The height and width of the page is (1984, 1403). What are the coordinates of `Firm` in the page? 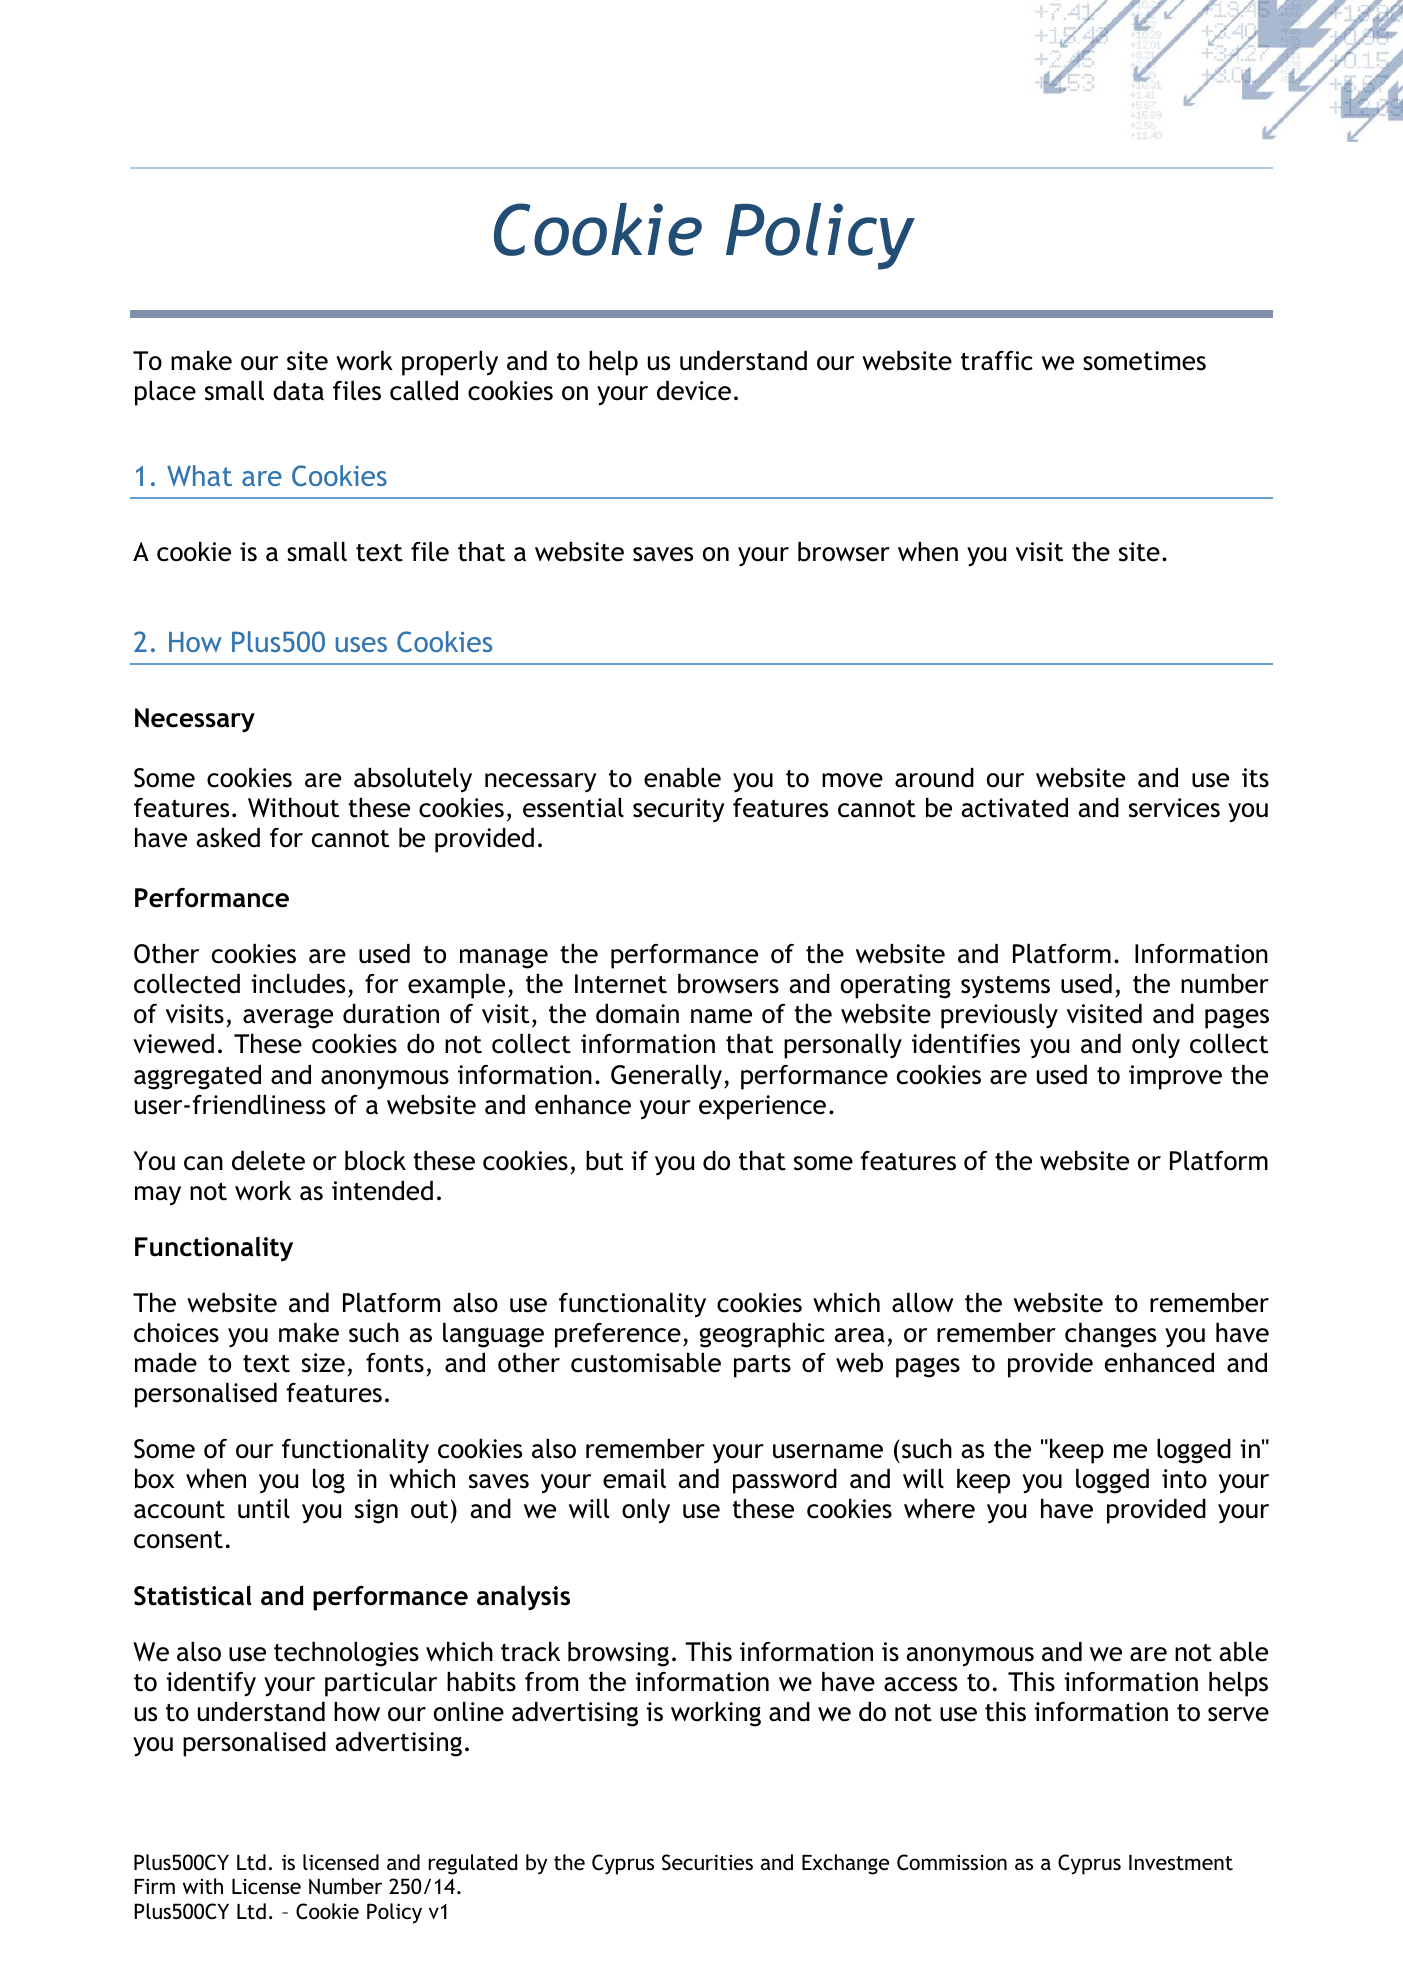 It's located at (154, 1886).
